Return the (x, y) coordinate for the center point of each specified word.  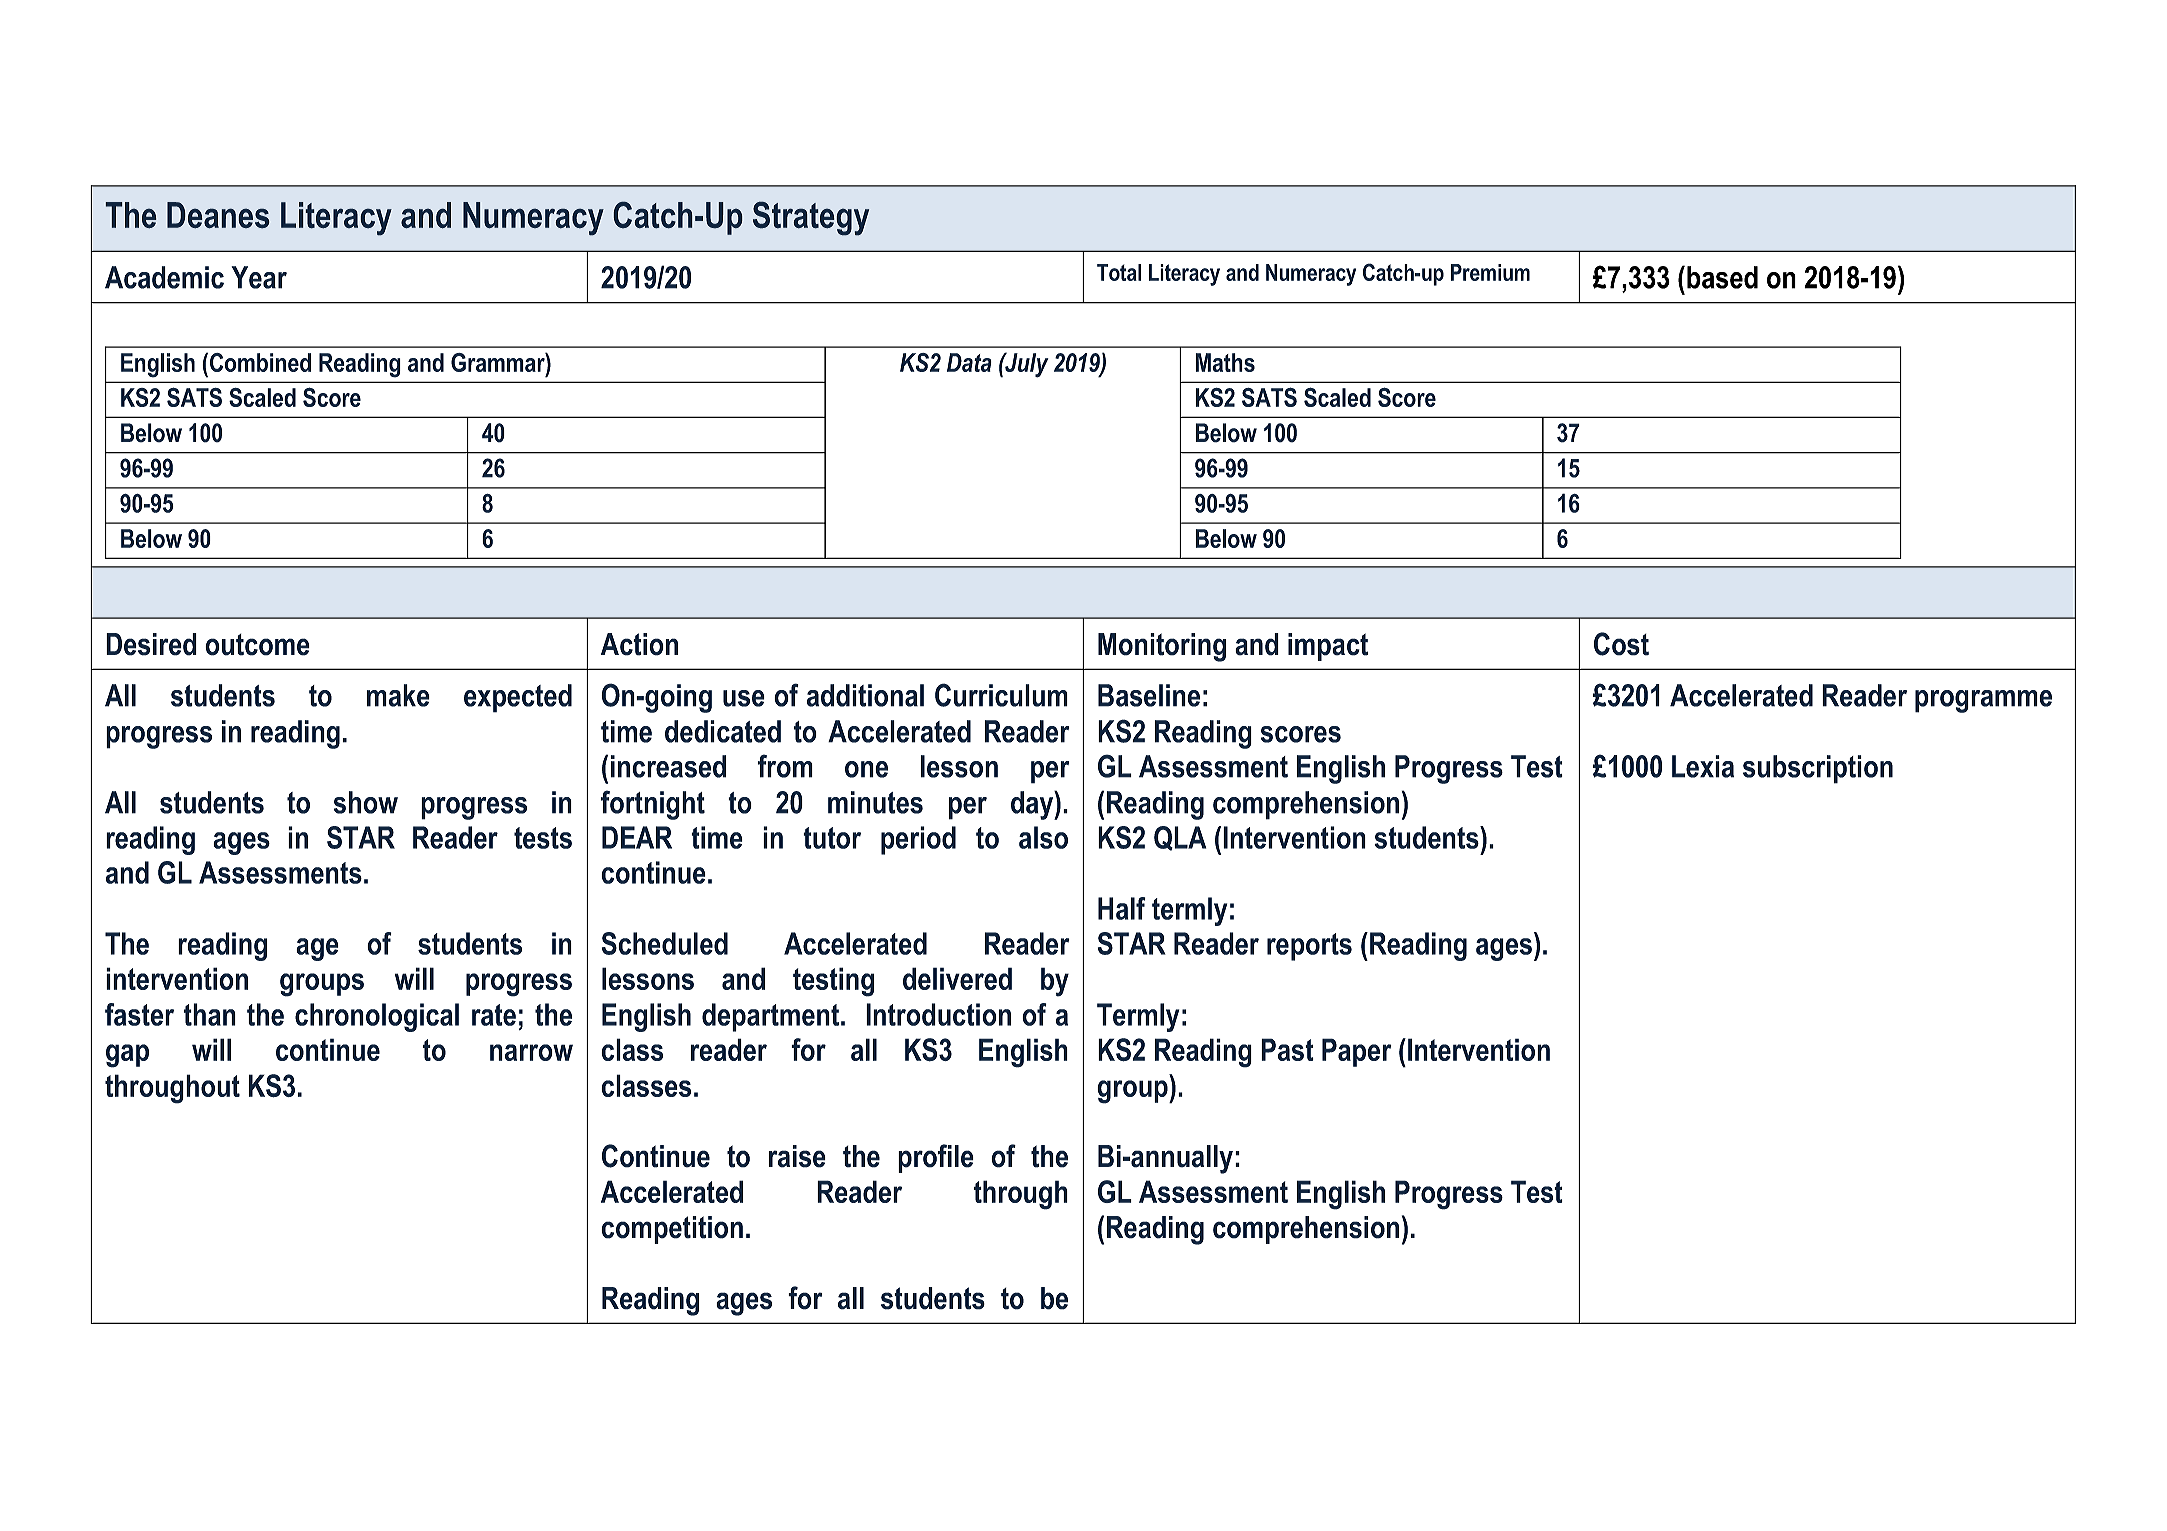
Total (1119, 272)
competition (672, 1230)
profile (936, 1158)
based (1722, 277)
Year (259, 277)
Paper (1357, 1052)
